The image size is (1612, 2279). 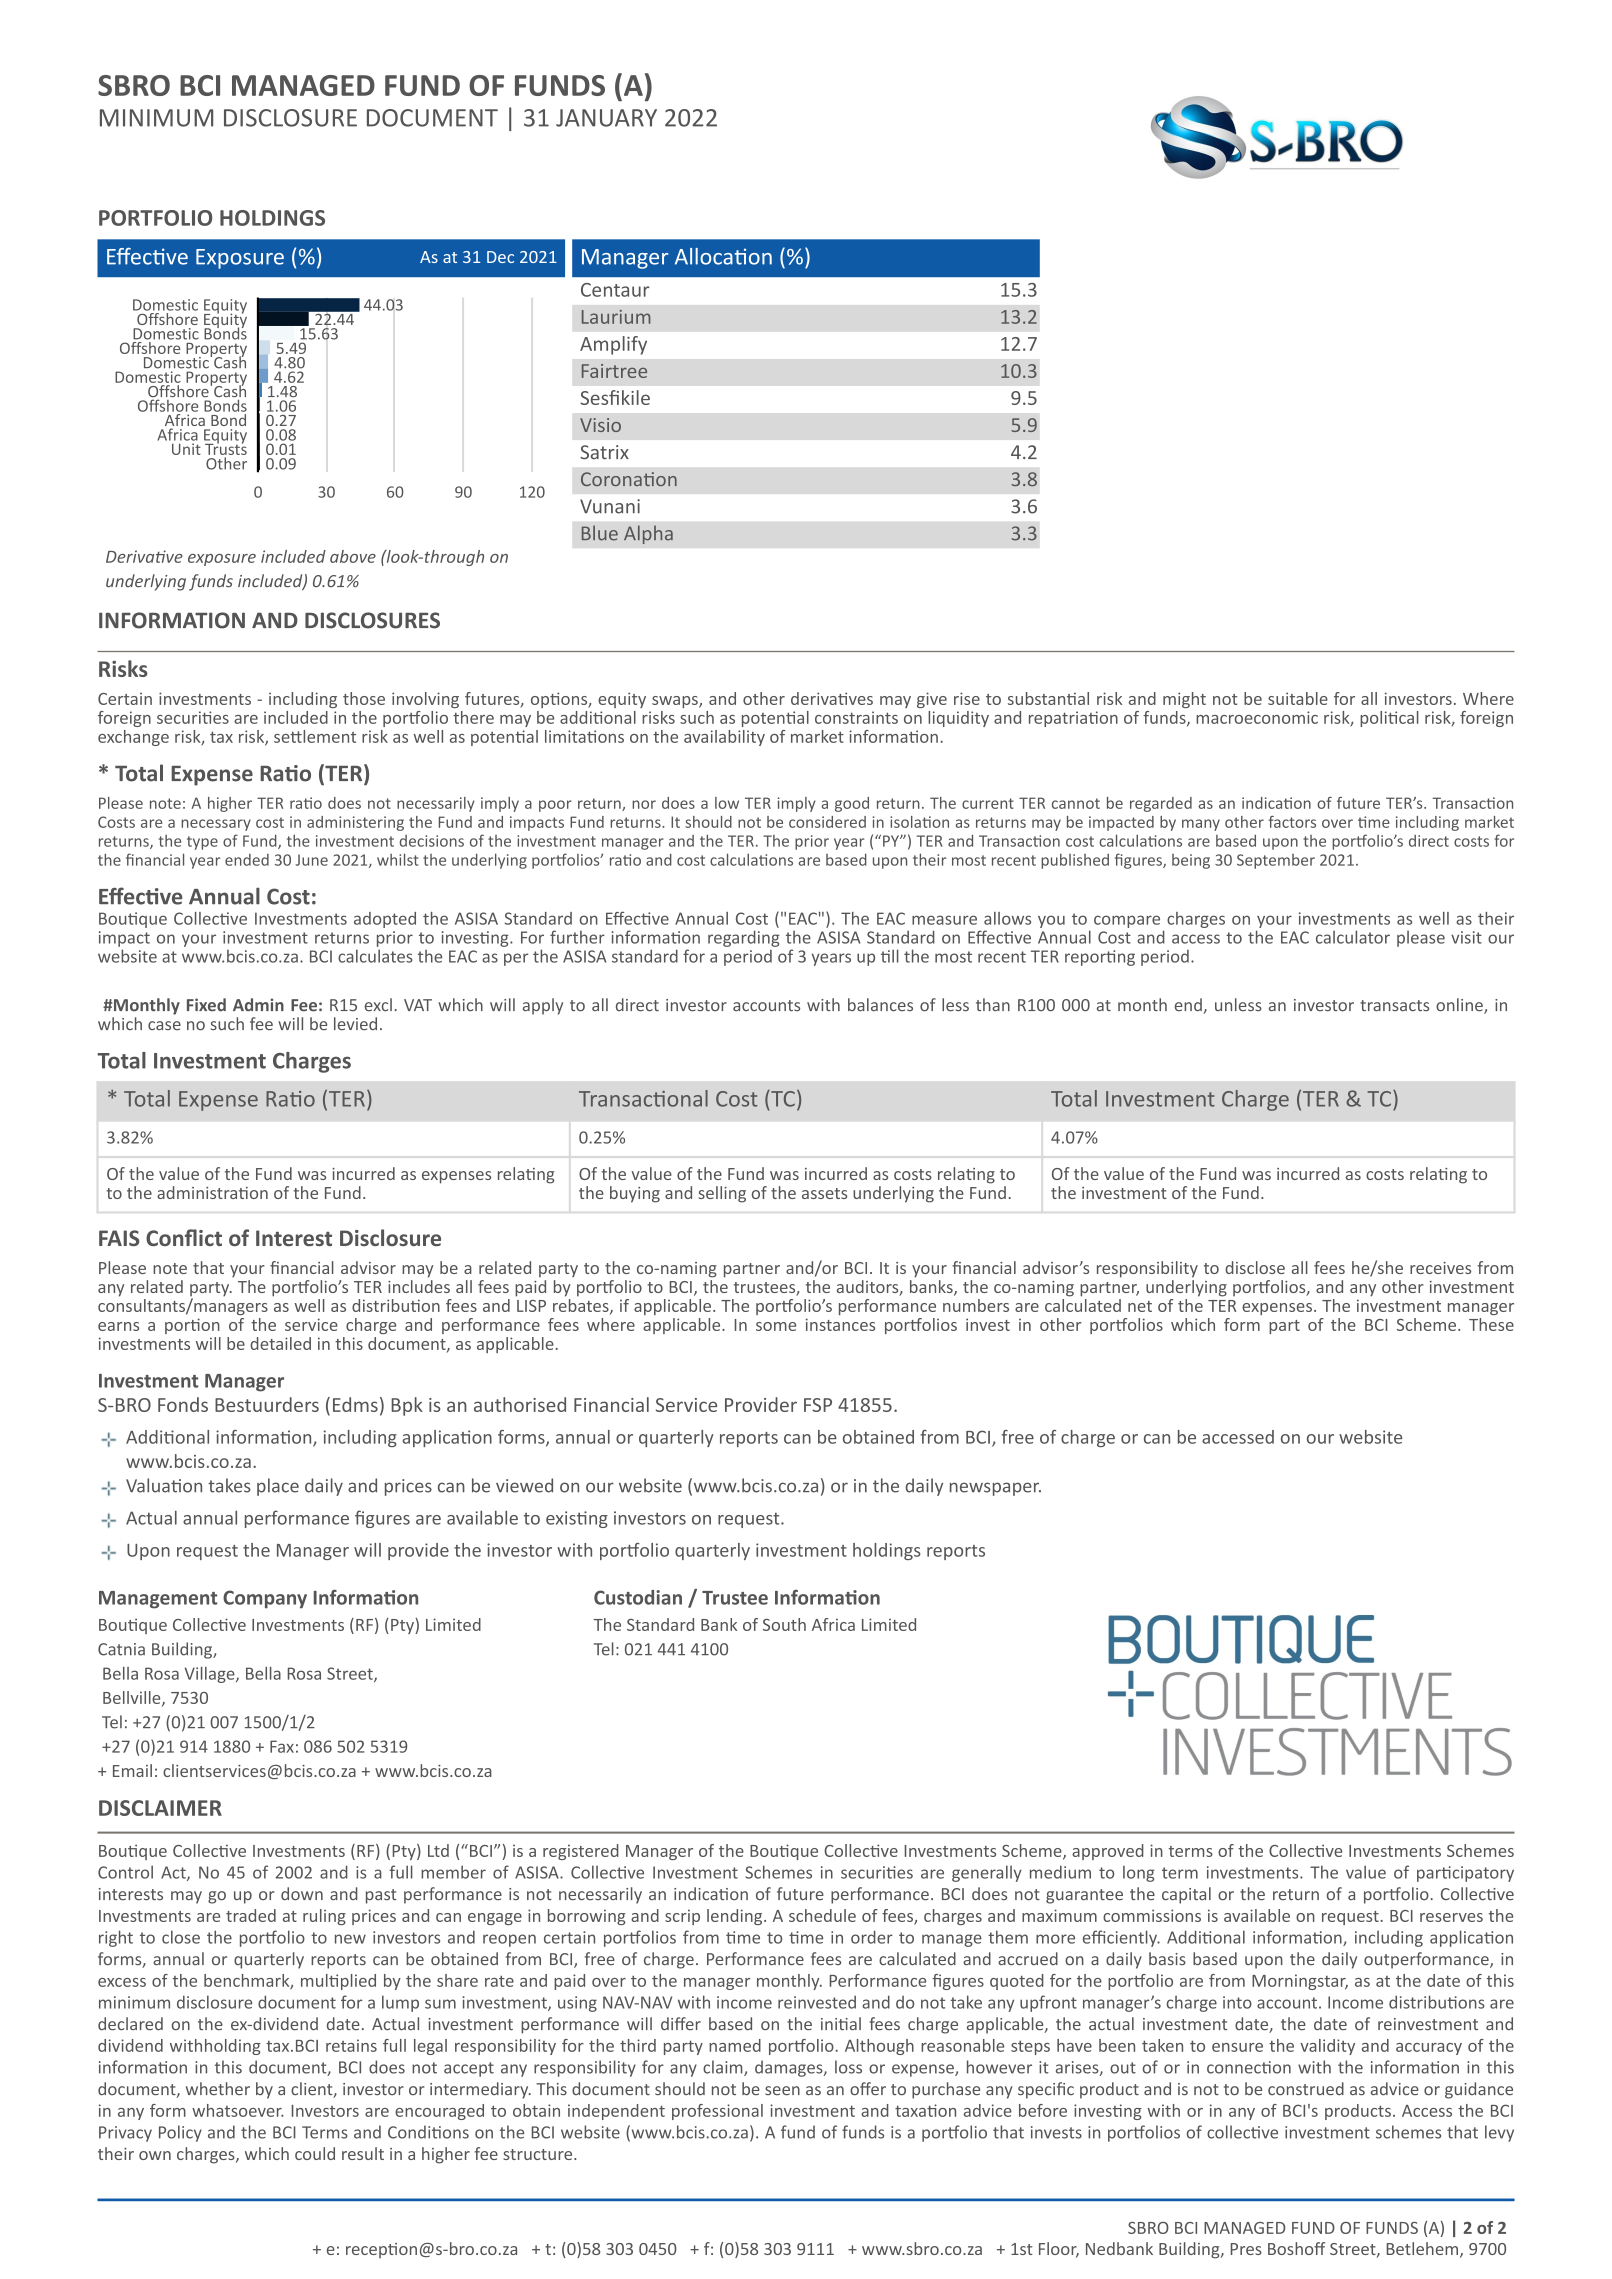 What do you see at coordinates (282, 1746) in the screenshot?
I see `Fax` at bounding box center [282, 1746].
